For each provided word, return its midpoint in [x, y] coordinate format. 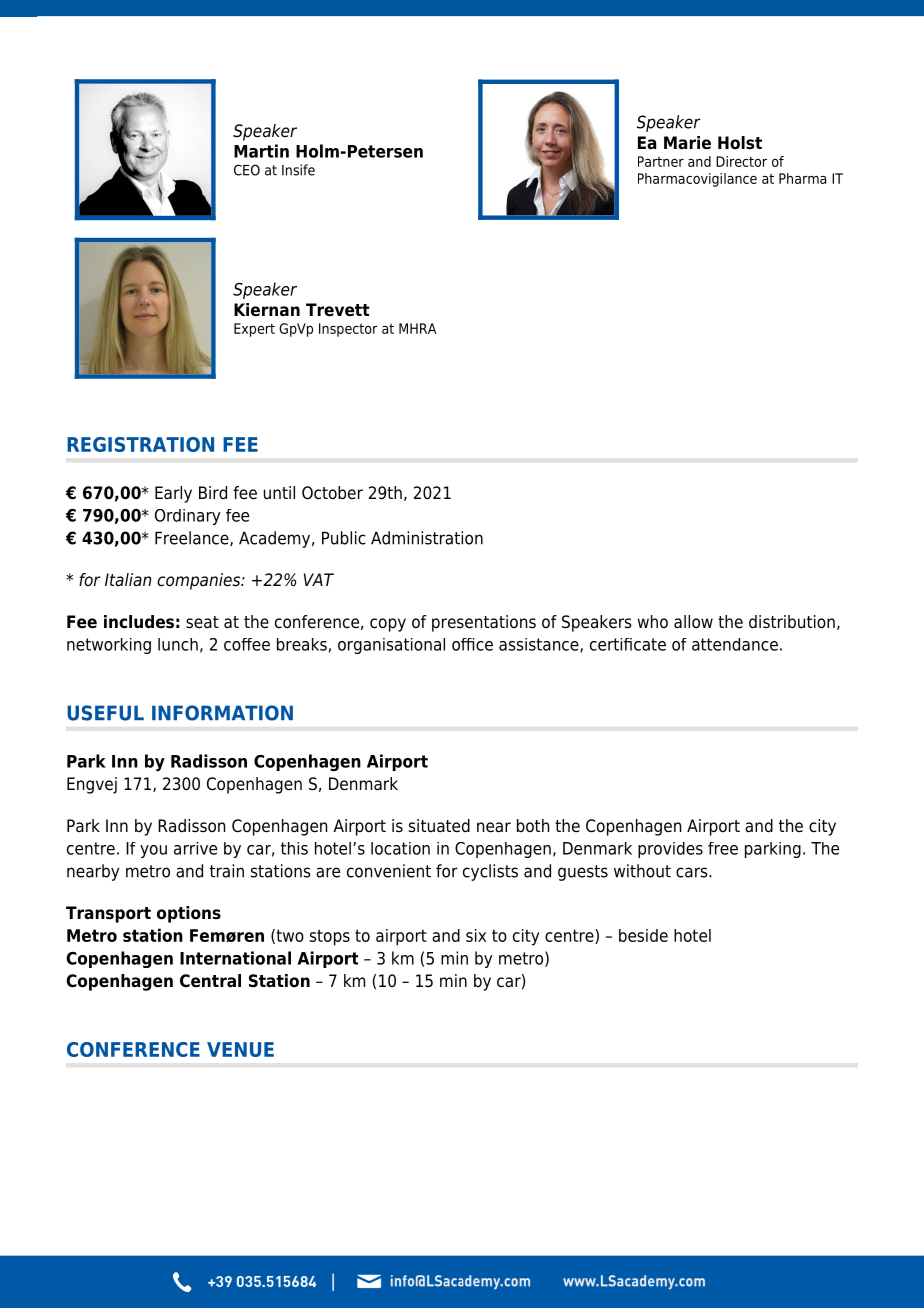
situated [439, 826]
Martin [261, 151]
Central [210, 981]
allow [693, 622]
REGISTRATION [140, 444]
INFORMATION [222, 713]
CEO [247, 170]
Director [741, 161]
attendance [735, 644]
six [476, 935]
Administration [427, 538]
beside [643, 935]
